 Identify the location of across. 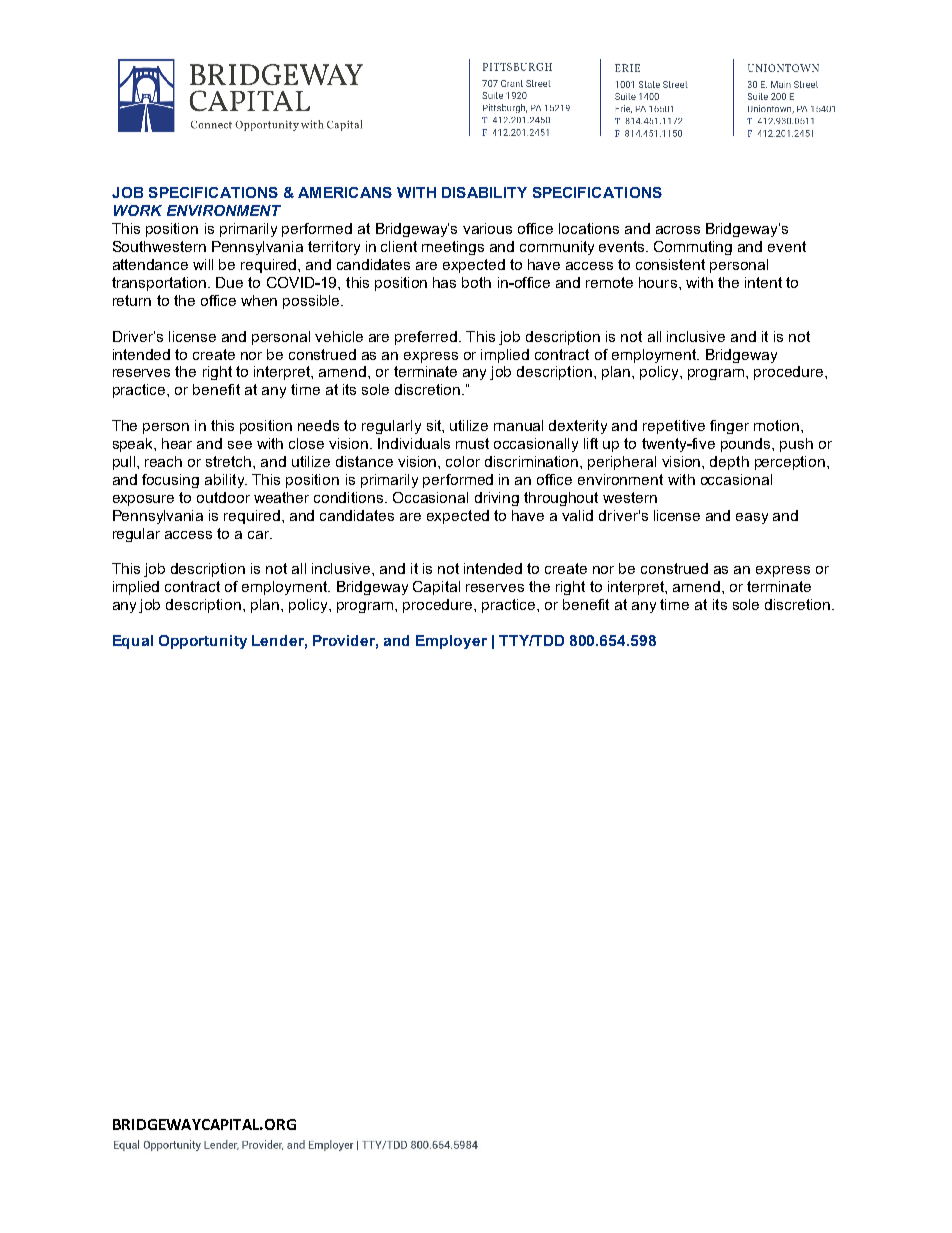
(678, 230).
